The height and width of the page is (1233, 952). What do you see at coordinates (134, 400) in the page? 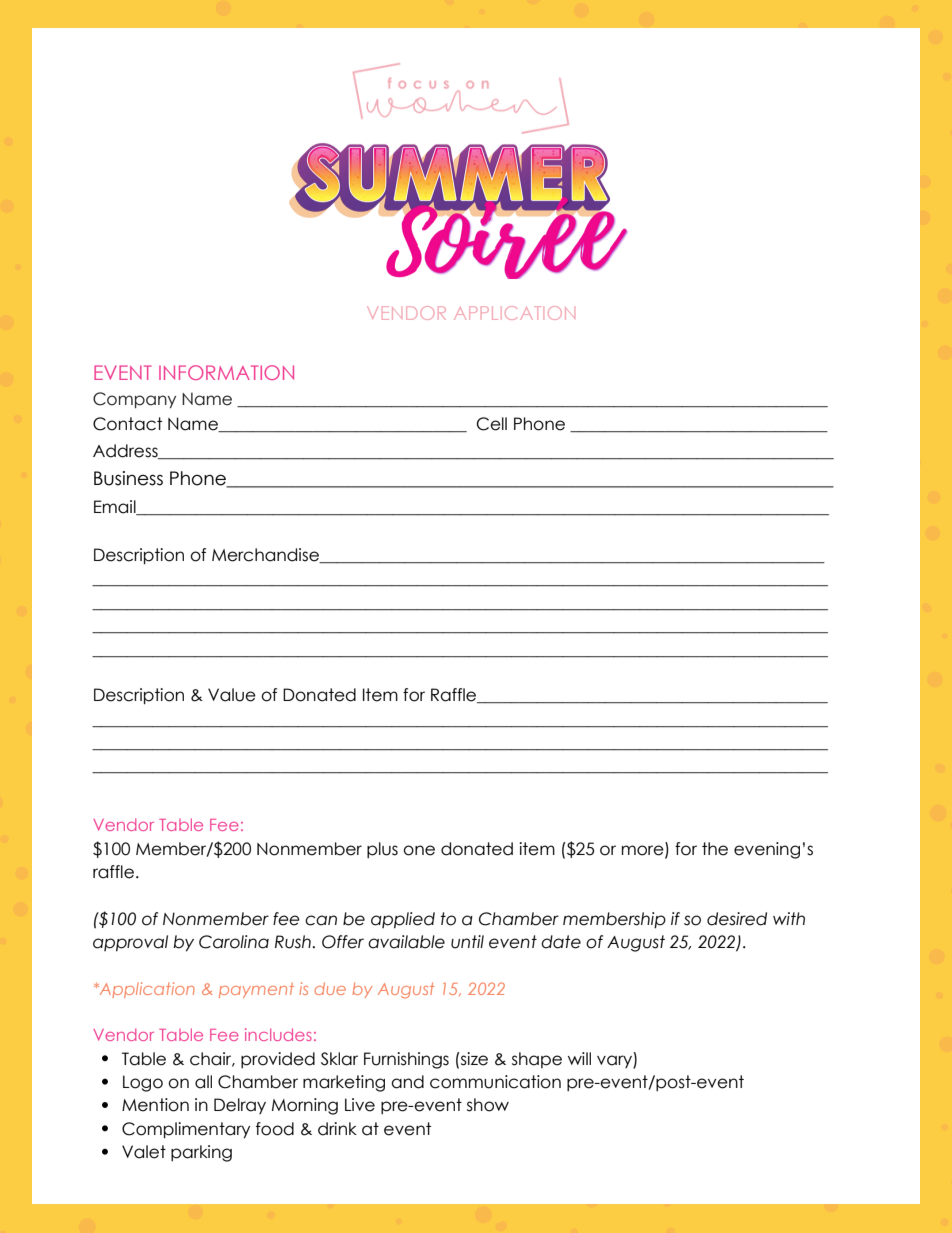
I see `Company` at bounding box center [134, 400].
